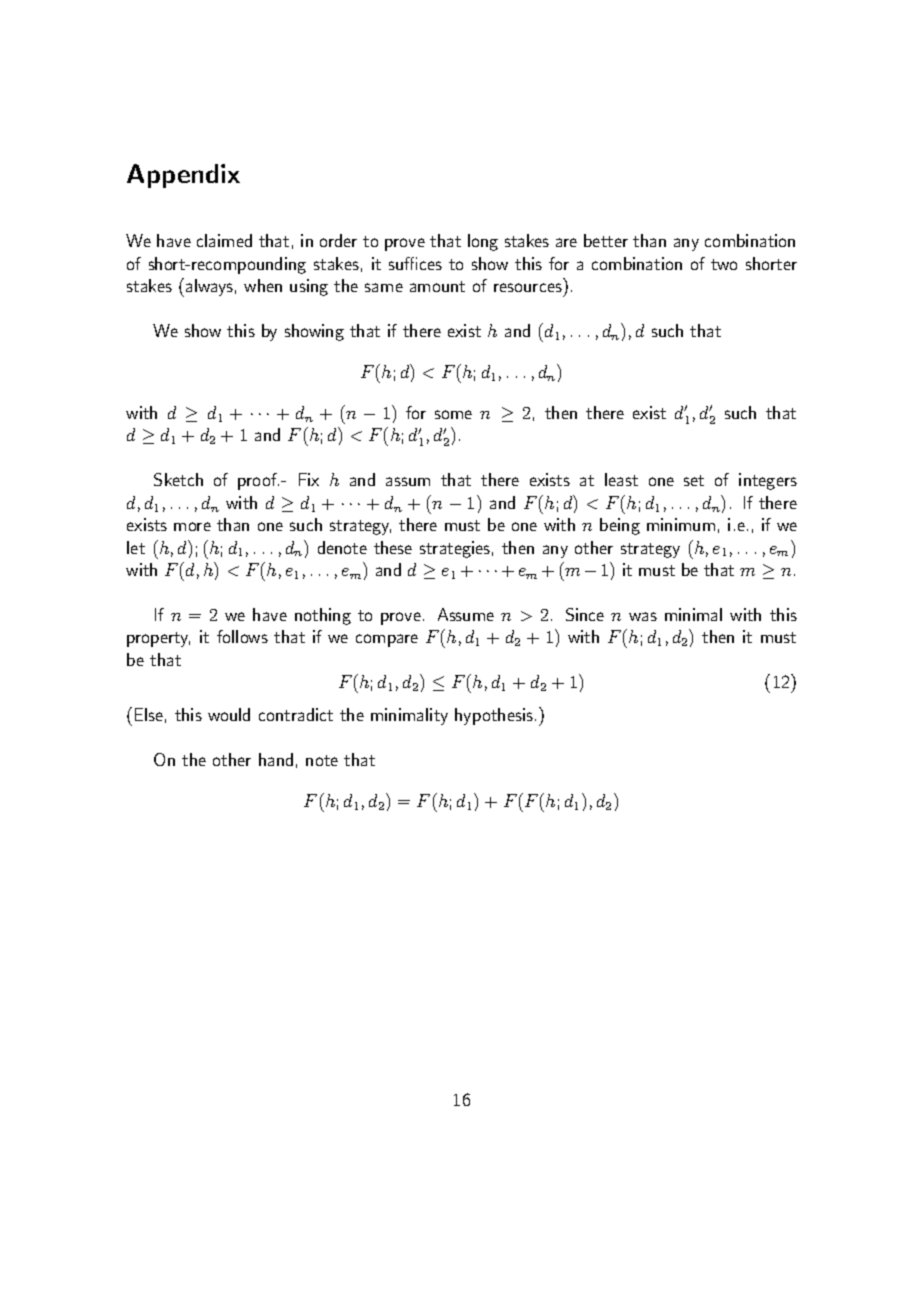 The height and width of the screenshot is (1308, 924). Describe the element at coordinates (694, 480) in the screenshot. I see `set` at that location.
